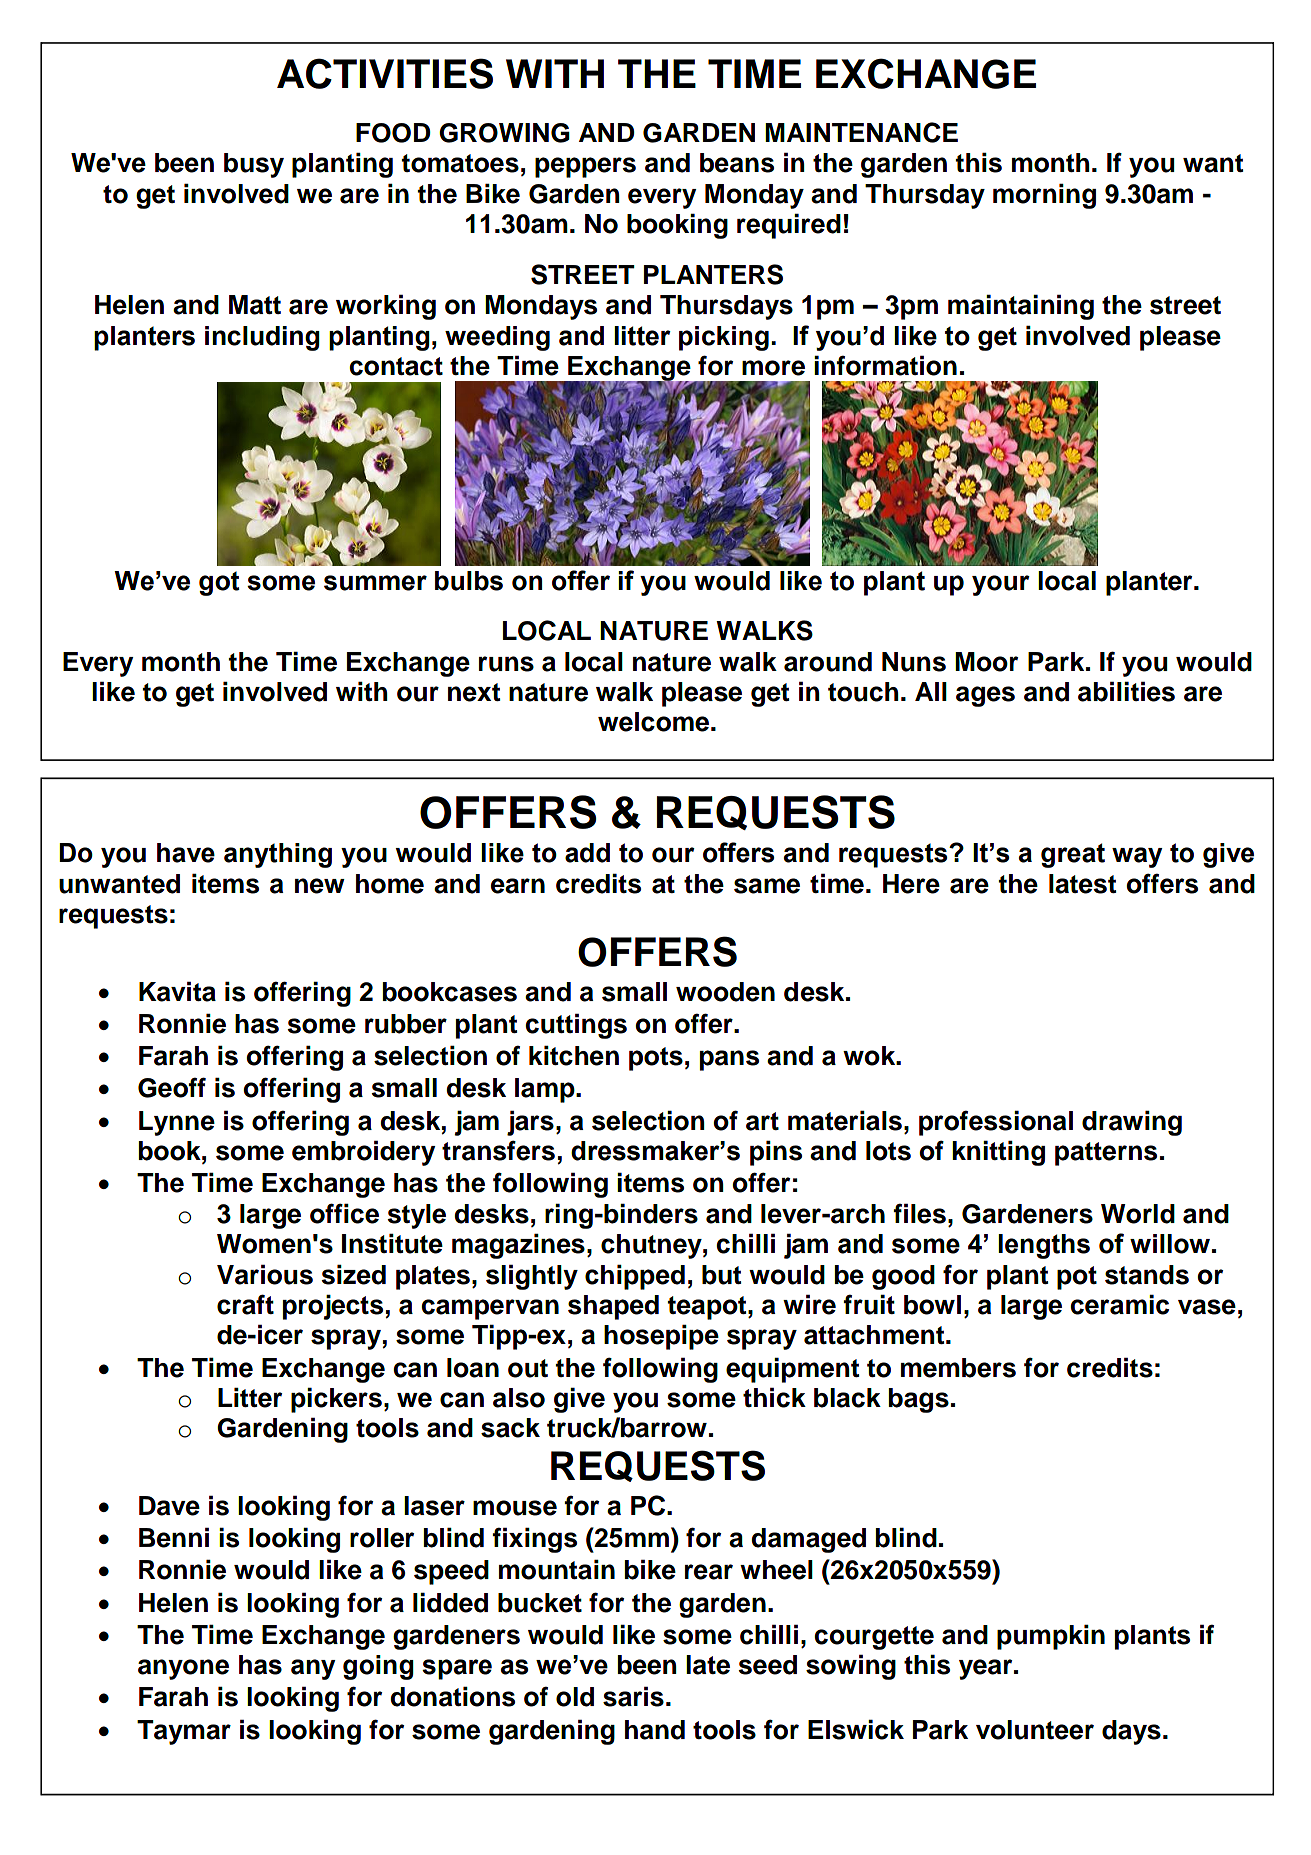  Describe the element at coordinates (254, 165) in the image. I see `busy` at that location.
